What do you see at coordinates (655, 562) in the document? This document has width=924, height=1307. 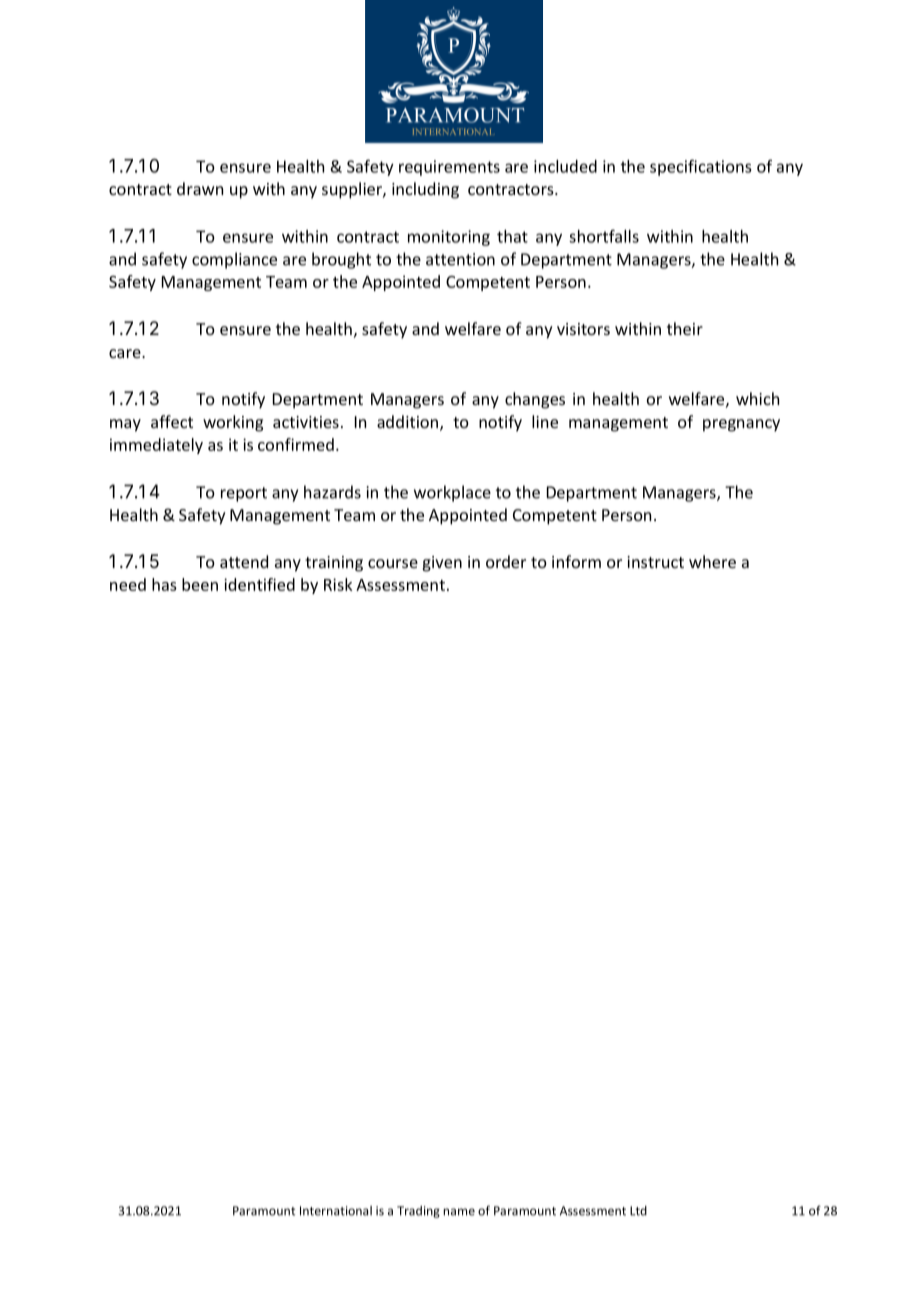 I see `instruct` at bounding box center [655, 562].
